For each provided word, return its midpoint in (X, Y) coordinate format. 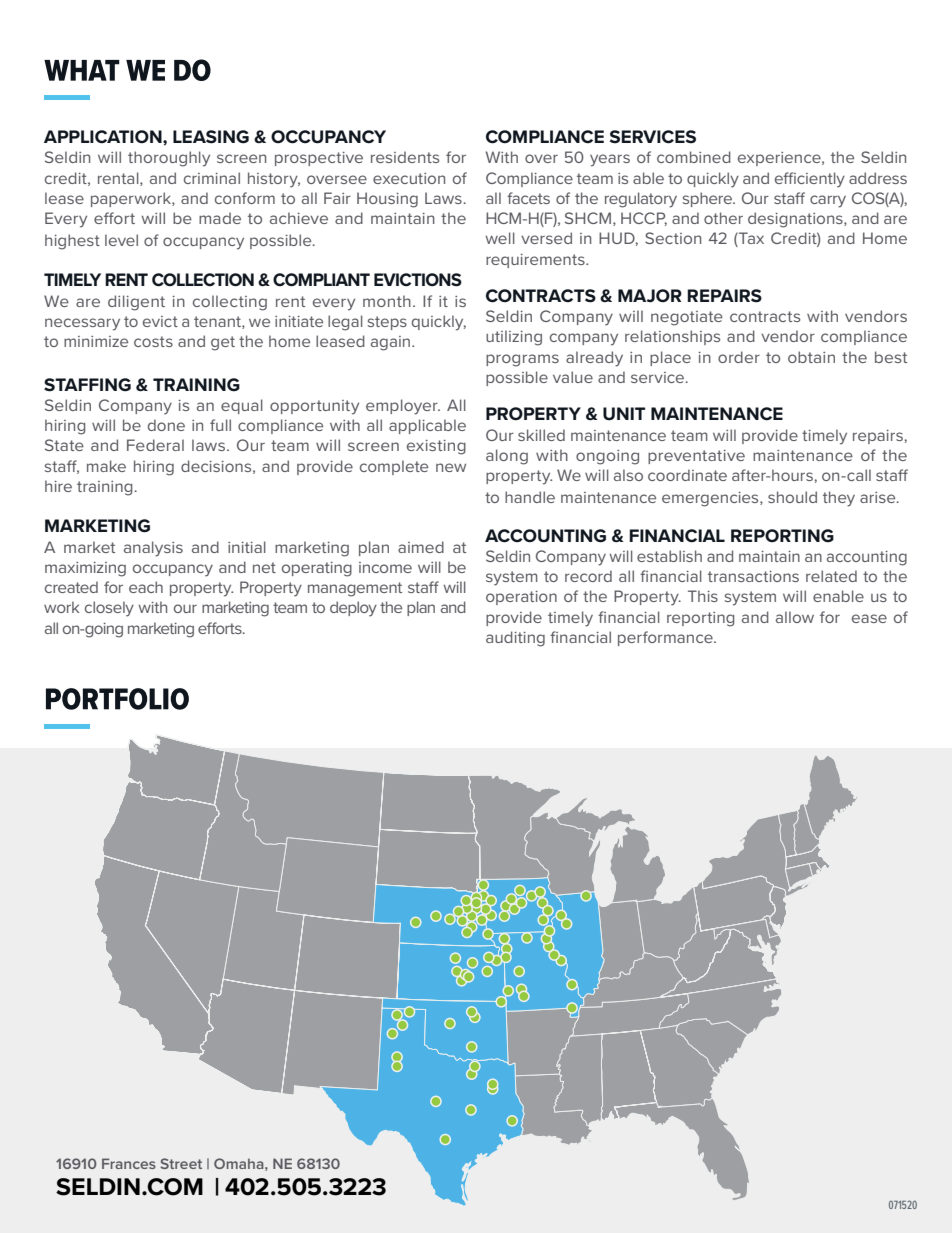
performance (666, 638)
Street (181, 1163)
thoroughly (169, 159)
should (792, 497)
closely (109, 609)
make (106, 466)
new (451, 467)
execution (409, 178)
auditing (515, 639)
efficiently (810, 180)
